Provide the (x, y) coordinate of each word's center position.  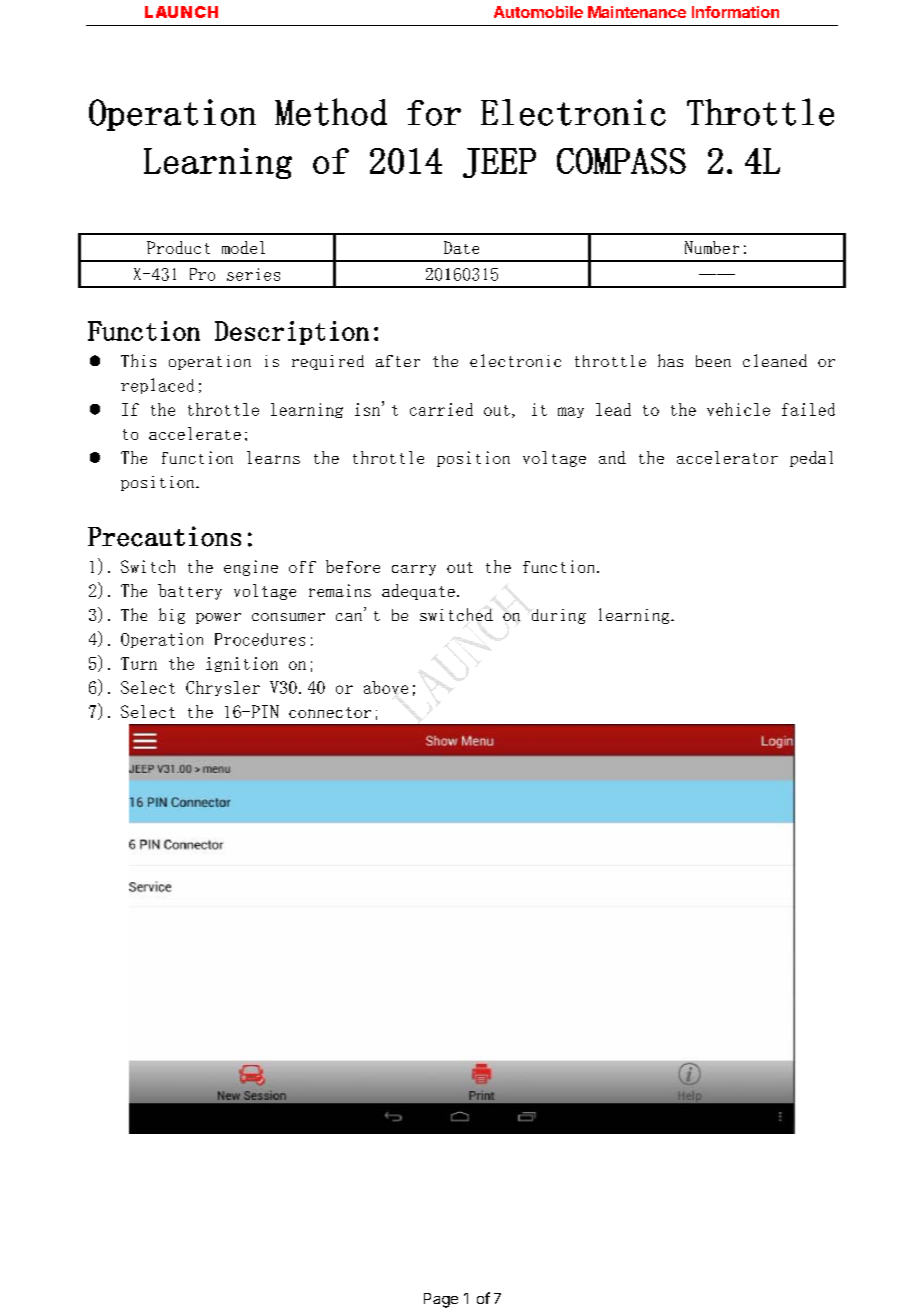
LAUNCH (181, 12)
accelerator (727, 457)
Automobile (538, 12)
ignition (242, 664)
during (559, 616)
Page (441, 1300)
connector (330, 712)
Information (735, 12)
